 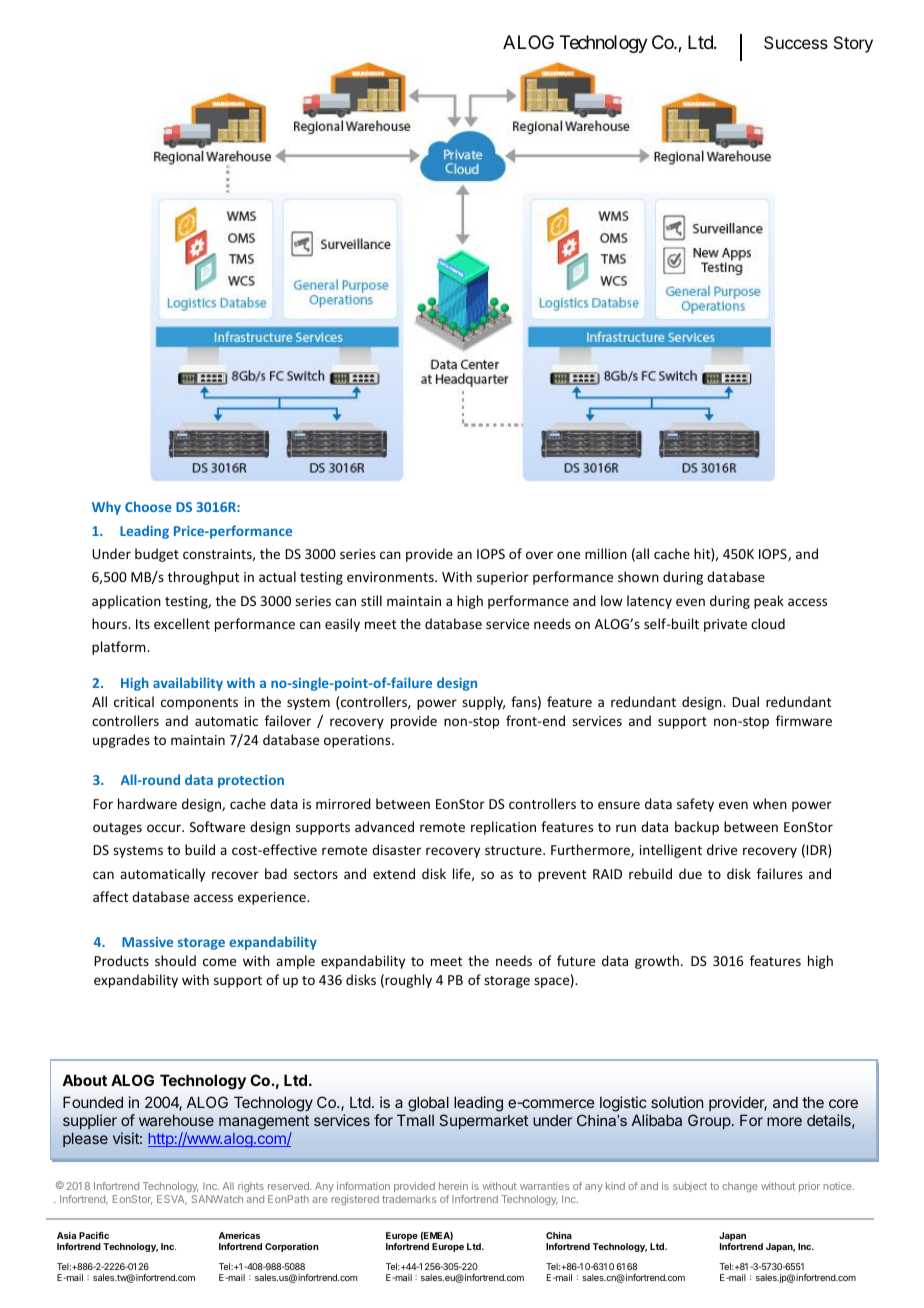 I want to click on extend, so click(x=394, y=873).
